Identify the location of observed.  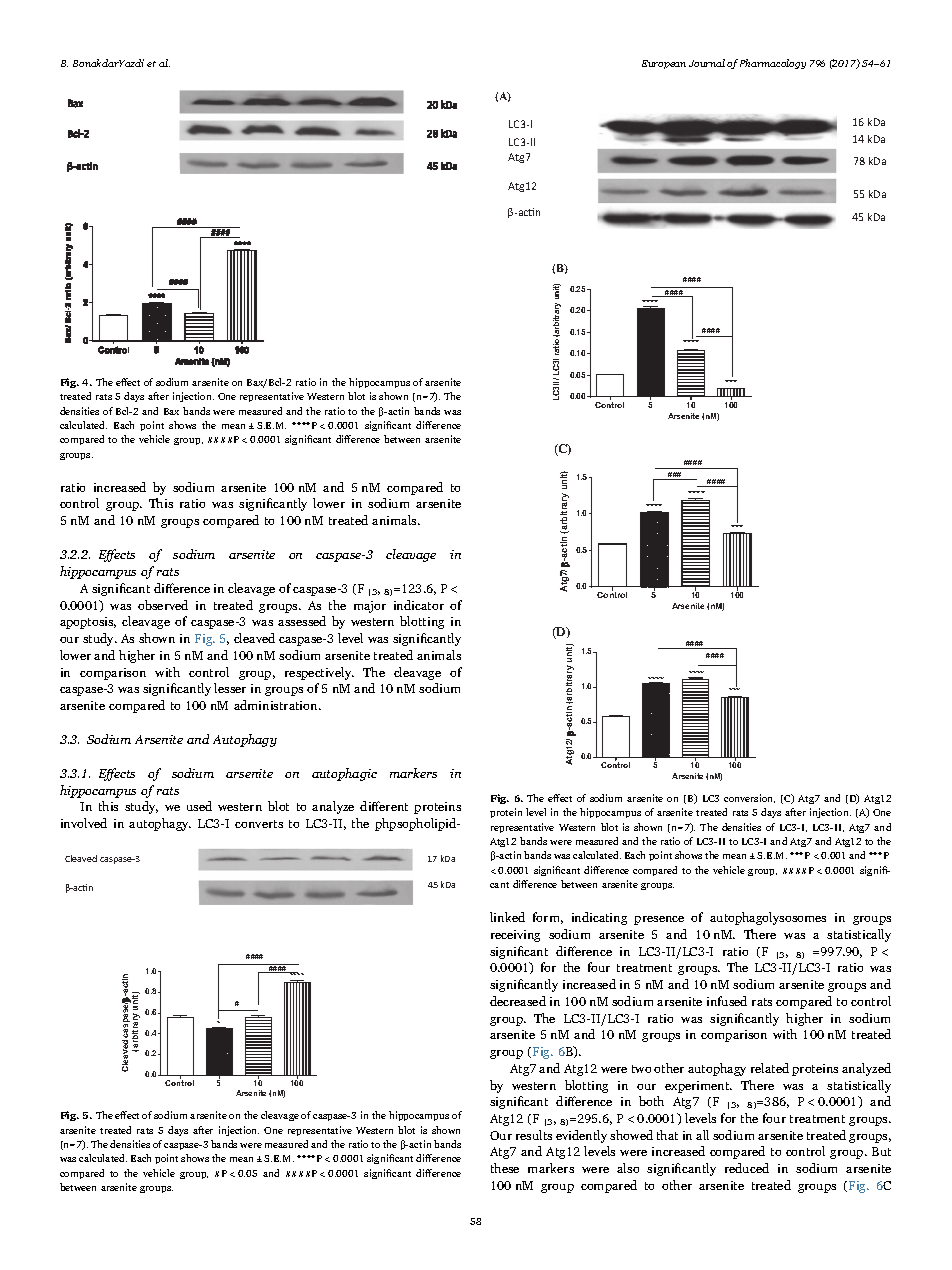
(163, 605).
